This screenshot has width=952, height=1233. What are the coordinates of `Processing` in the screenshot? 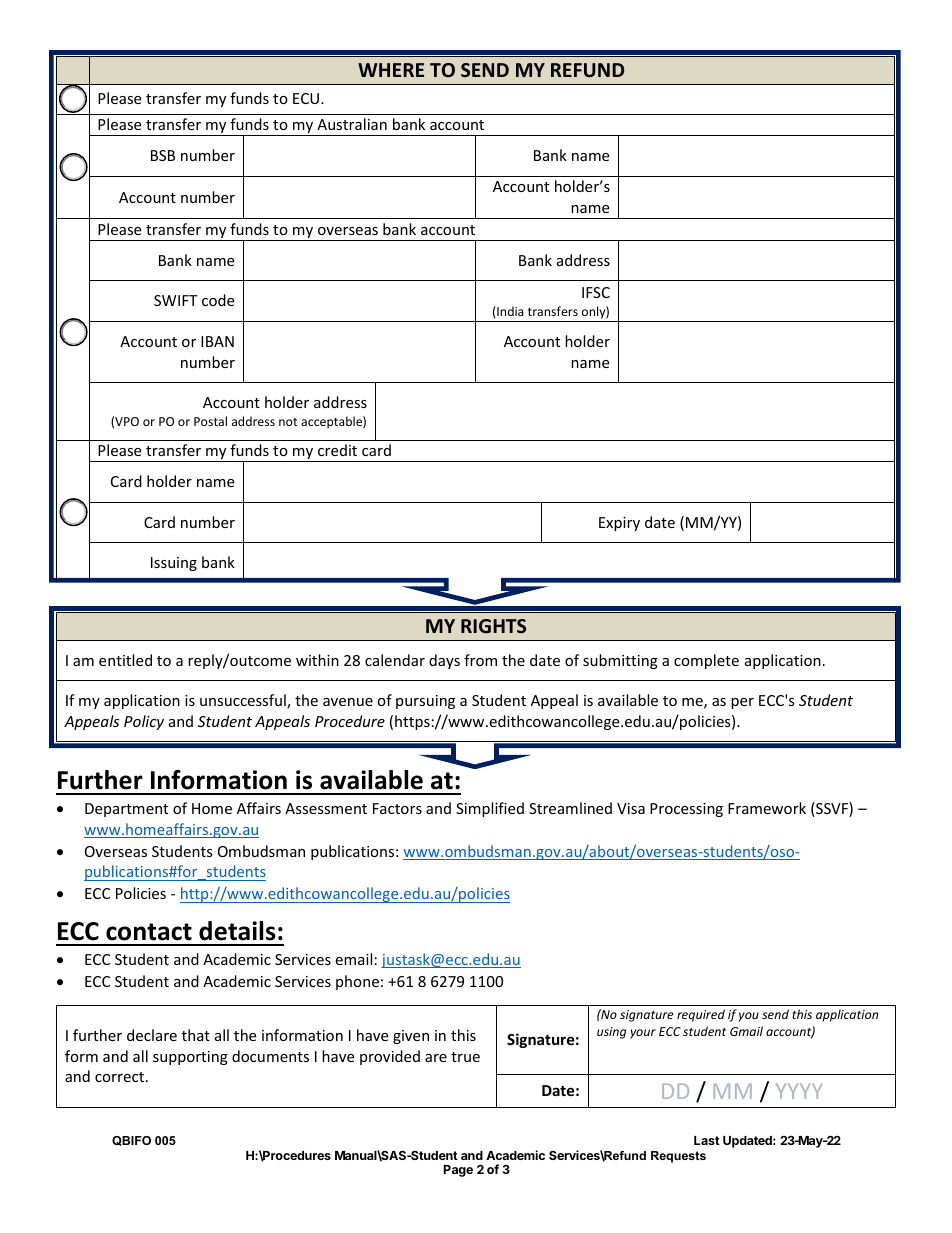 It's located at (686, 810).
